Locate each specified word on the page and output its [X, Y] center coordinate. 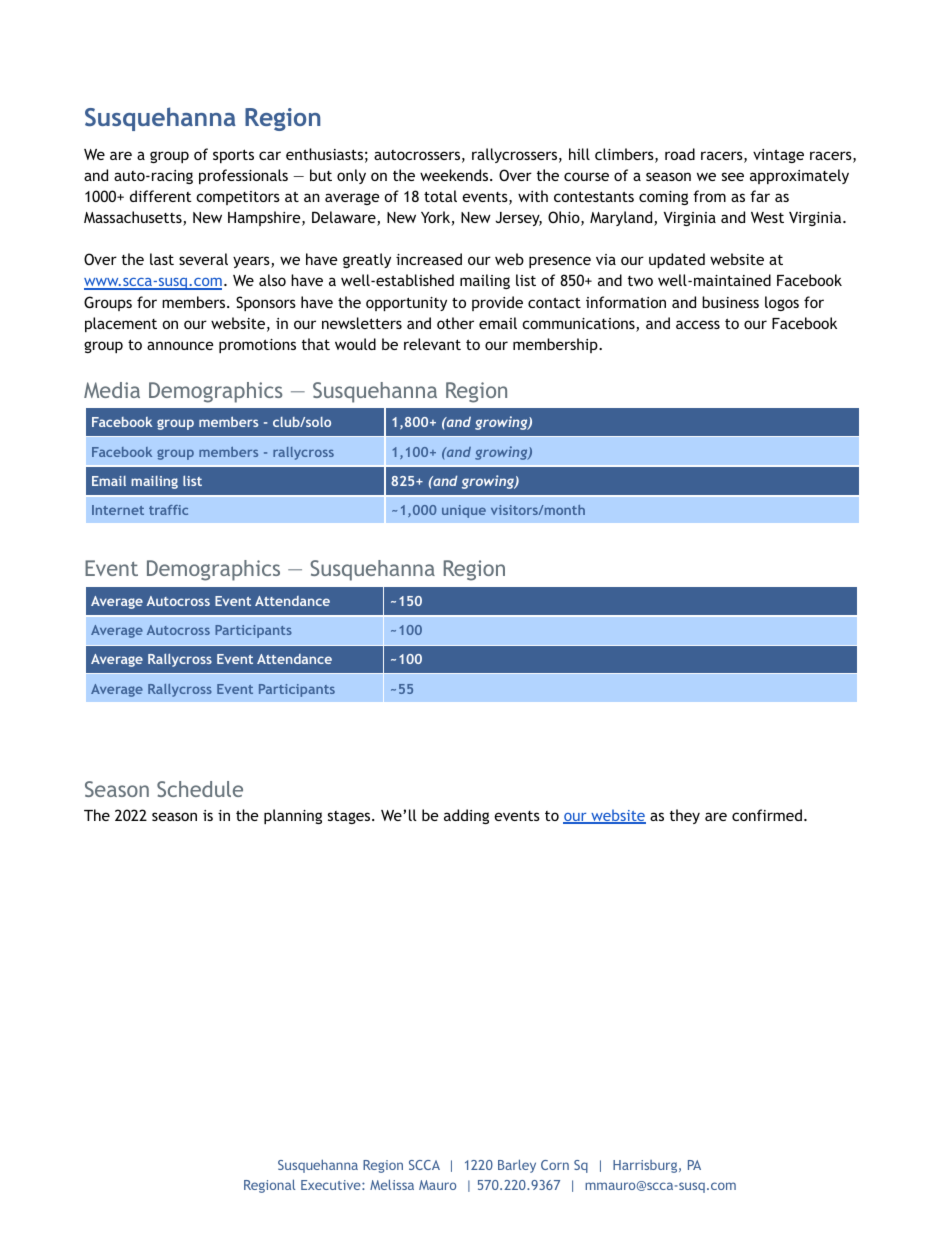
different [161, 196]
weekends [455, 175]
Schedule [200, 789]
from [709, 196]
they [685, 816]
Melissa [392, 1184]
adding [466, 816]
